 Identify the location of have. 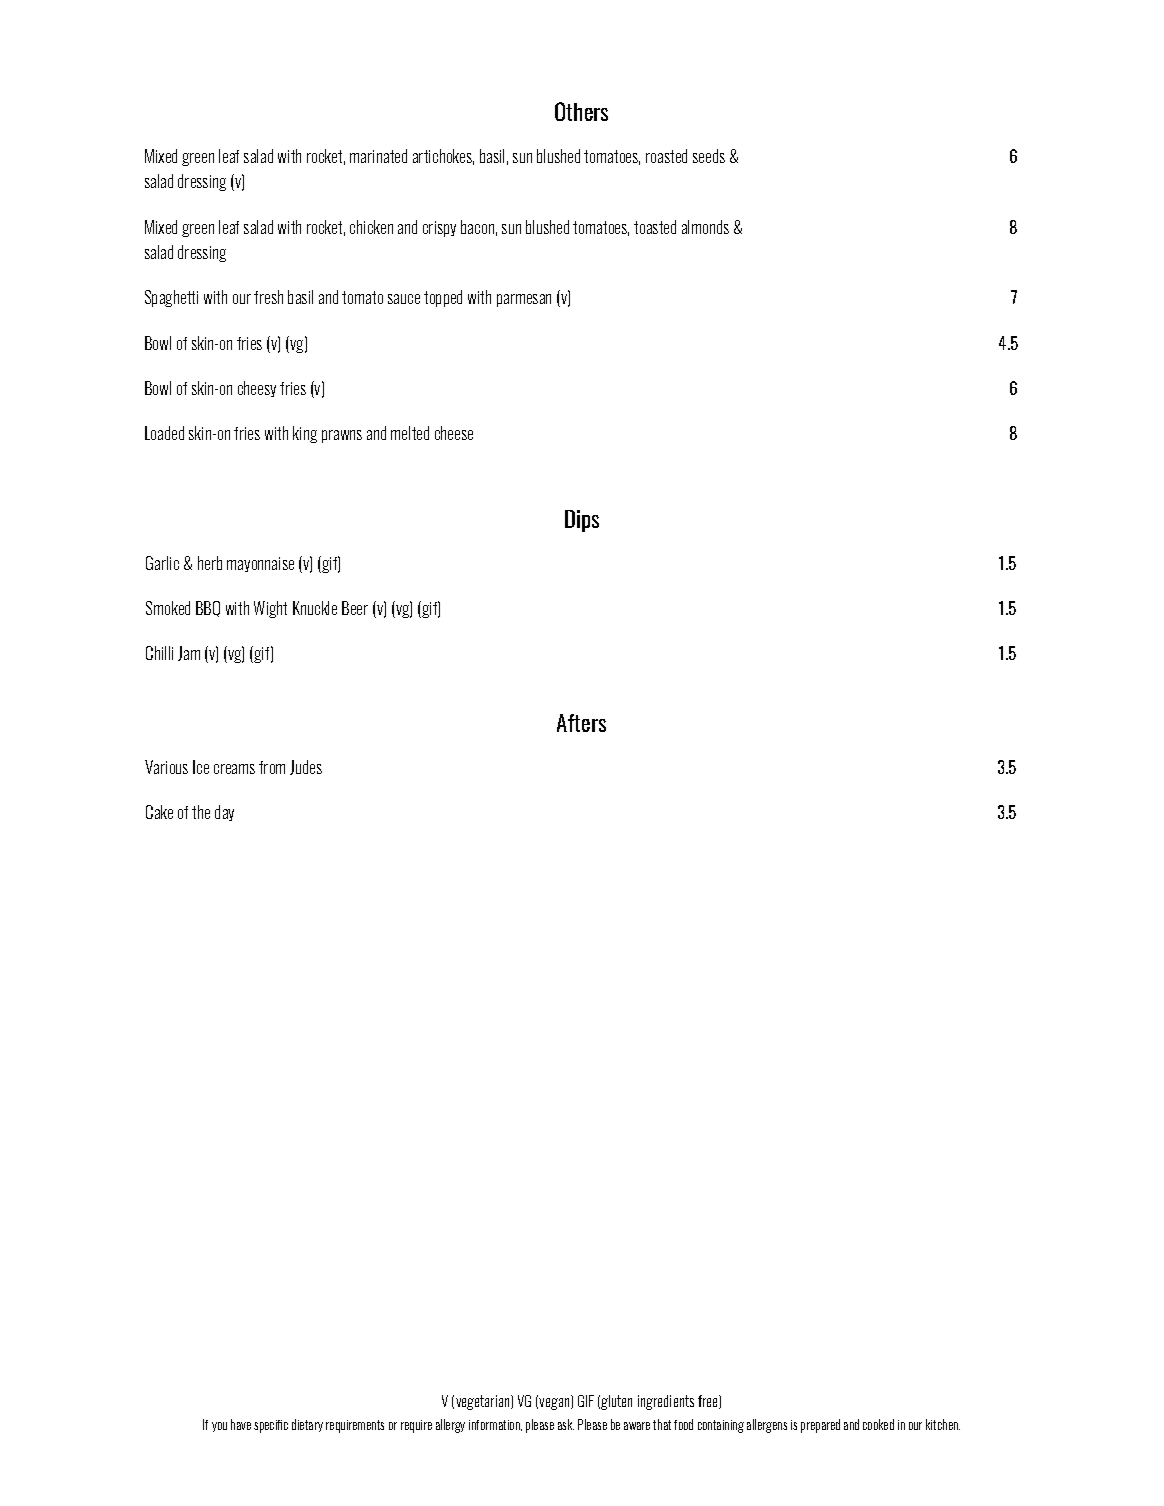
(241, 1424).
